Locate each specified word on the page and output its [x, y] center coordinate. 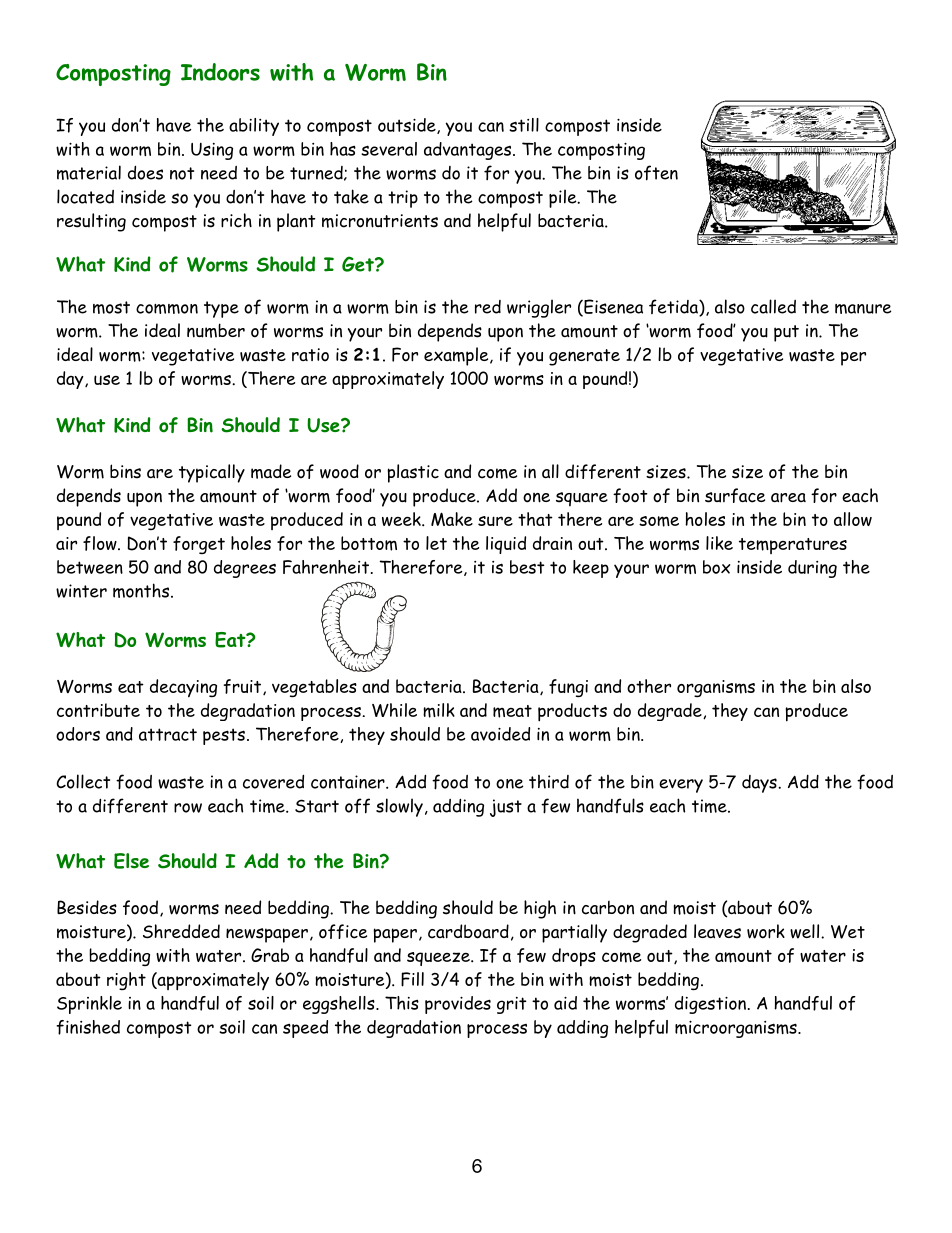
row [188, 808]
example [457, 356]
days [760, 784]
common [167, 309]
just [506, 808]
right [126, 981]
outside [408, 126]
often [656, 173]
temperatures [793, 546]
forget [199, 545]
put [786, 333]
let [436, 543]
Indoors [220, 72]
